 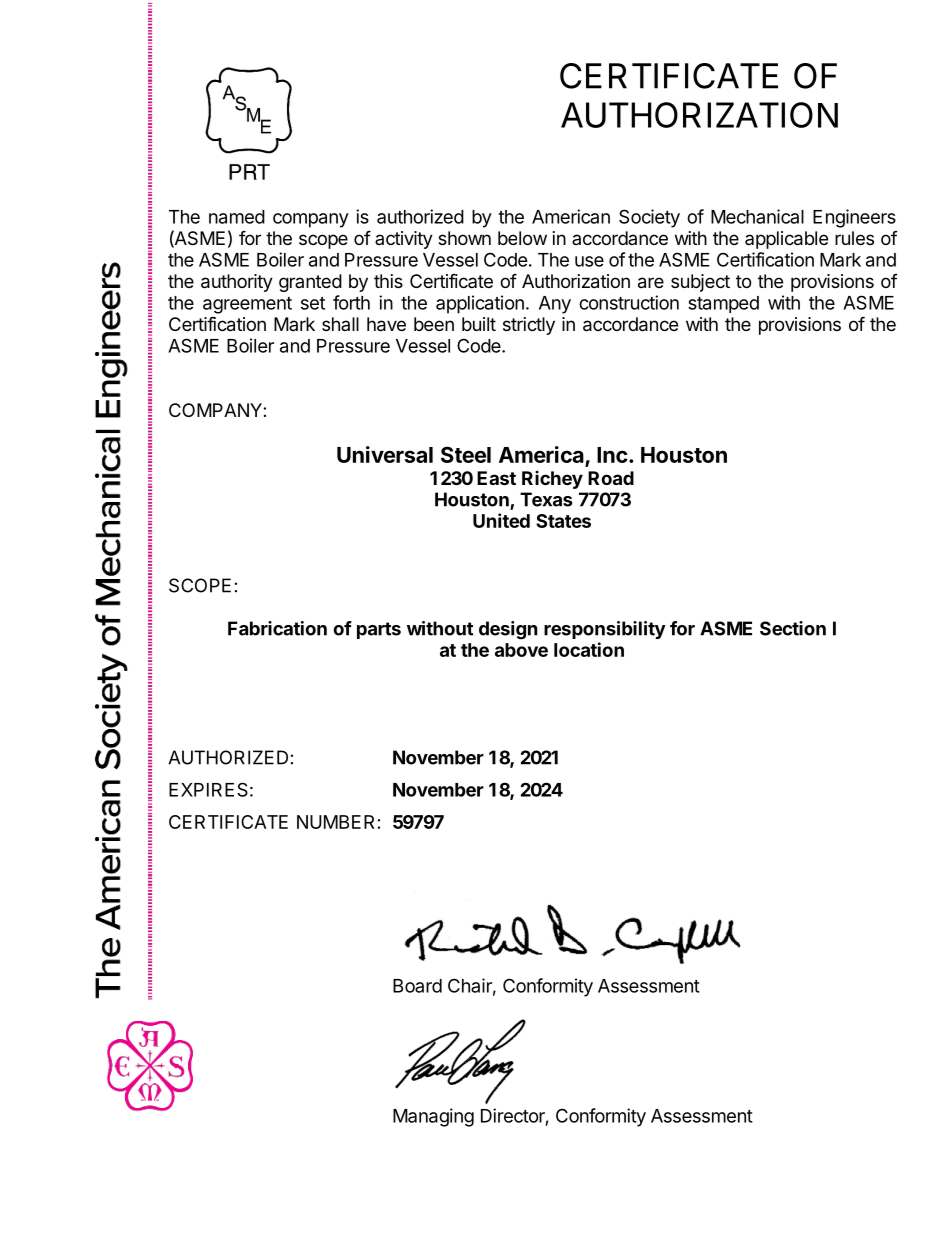 What do you see at coordinates (786, 240) in the screenshot?
I see `applicable` at bounding box center [786, 240].
